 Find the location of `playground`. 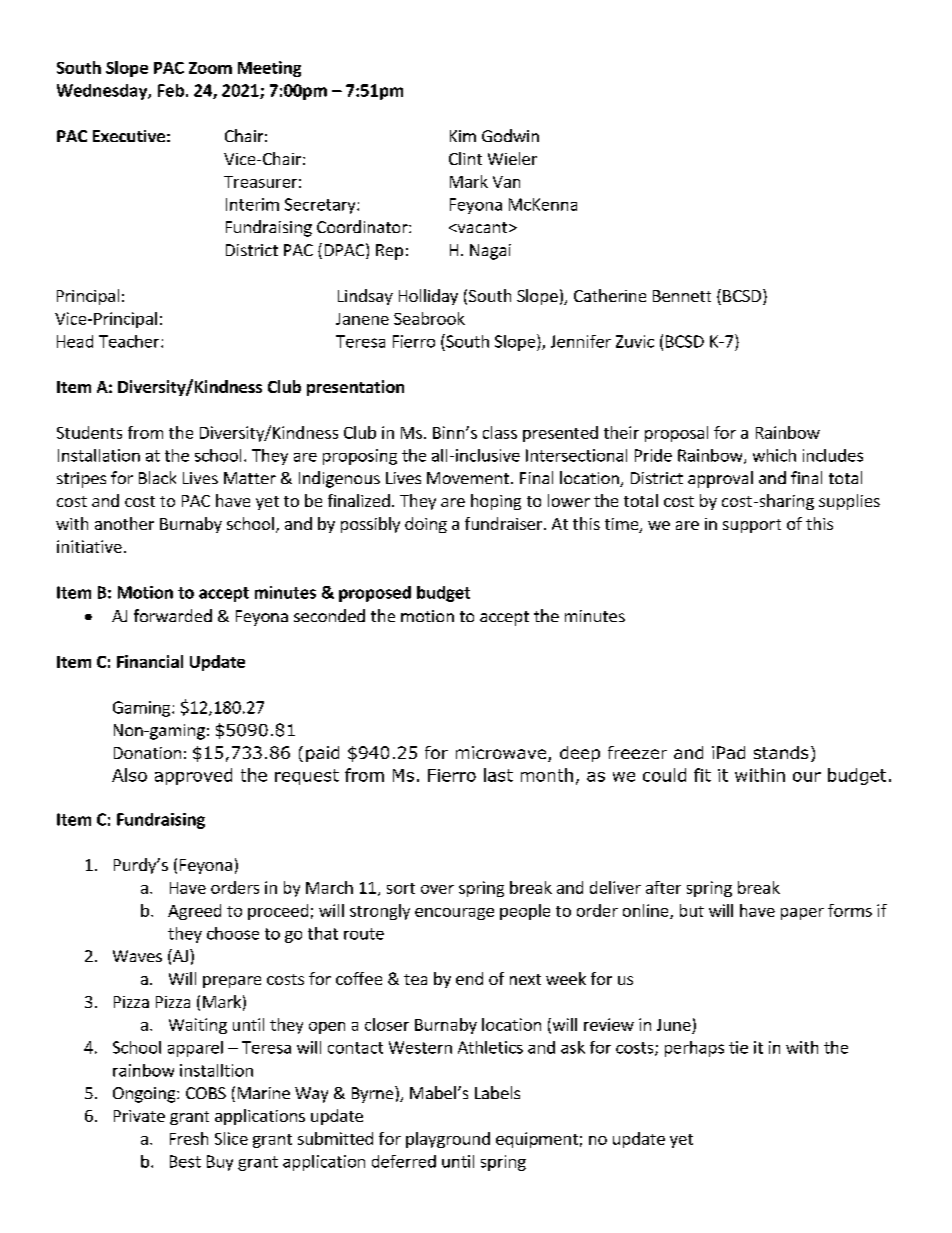

playground is located at coordinates (448, 1140).
